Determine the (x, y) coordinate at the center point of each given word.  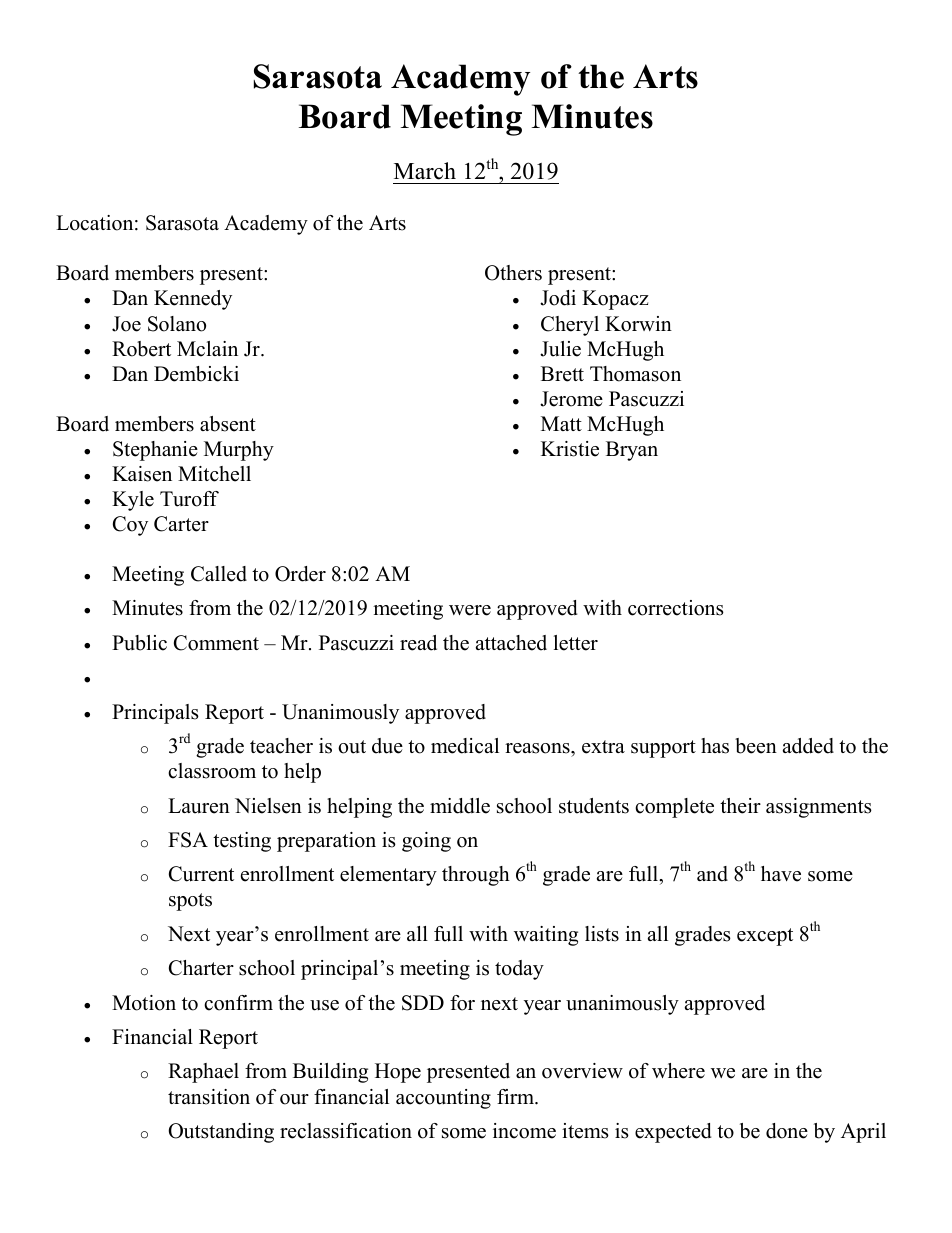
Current (201, 874)
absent (228, 424)
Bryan (632, 451)
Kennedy (193, 300)
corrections (676, 608)
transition (209, 1097)
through (476, 876)
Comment (216, 643)
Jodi (558, 298)
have (781, 874)
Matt (561, 423)
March (425, 171)
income (524, 1131)
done (787, 1131)
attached (511, 643)
